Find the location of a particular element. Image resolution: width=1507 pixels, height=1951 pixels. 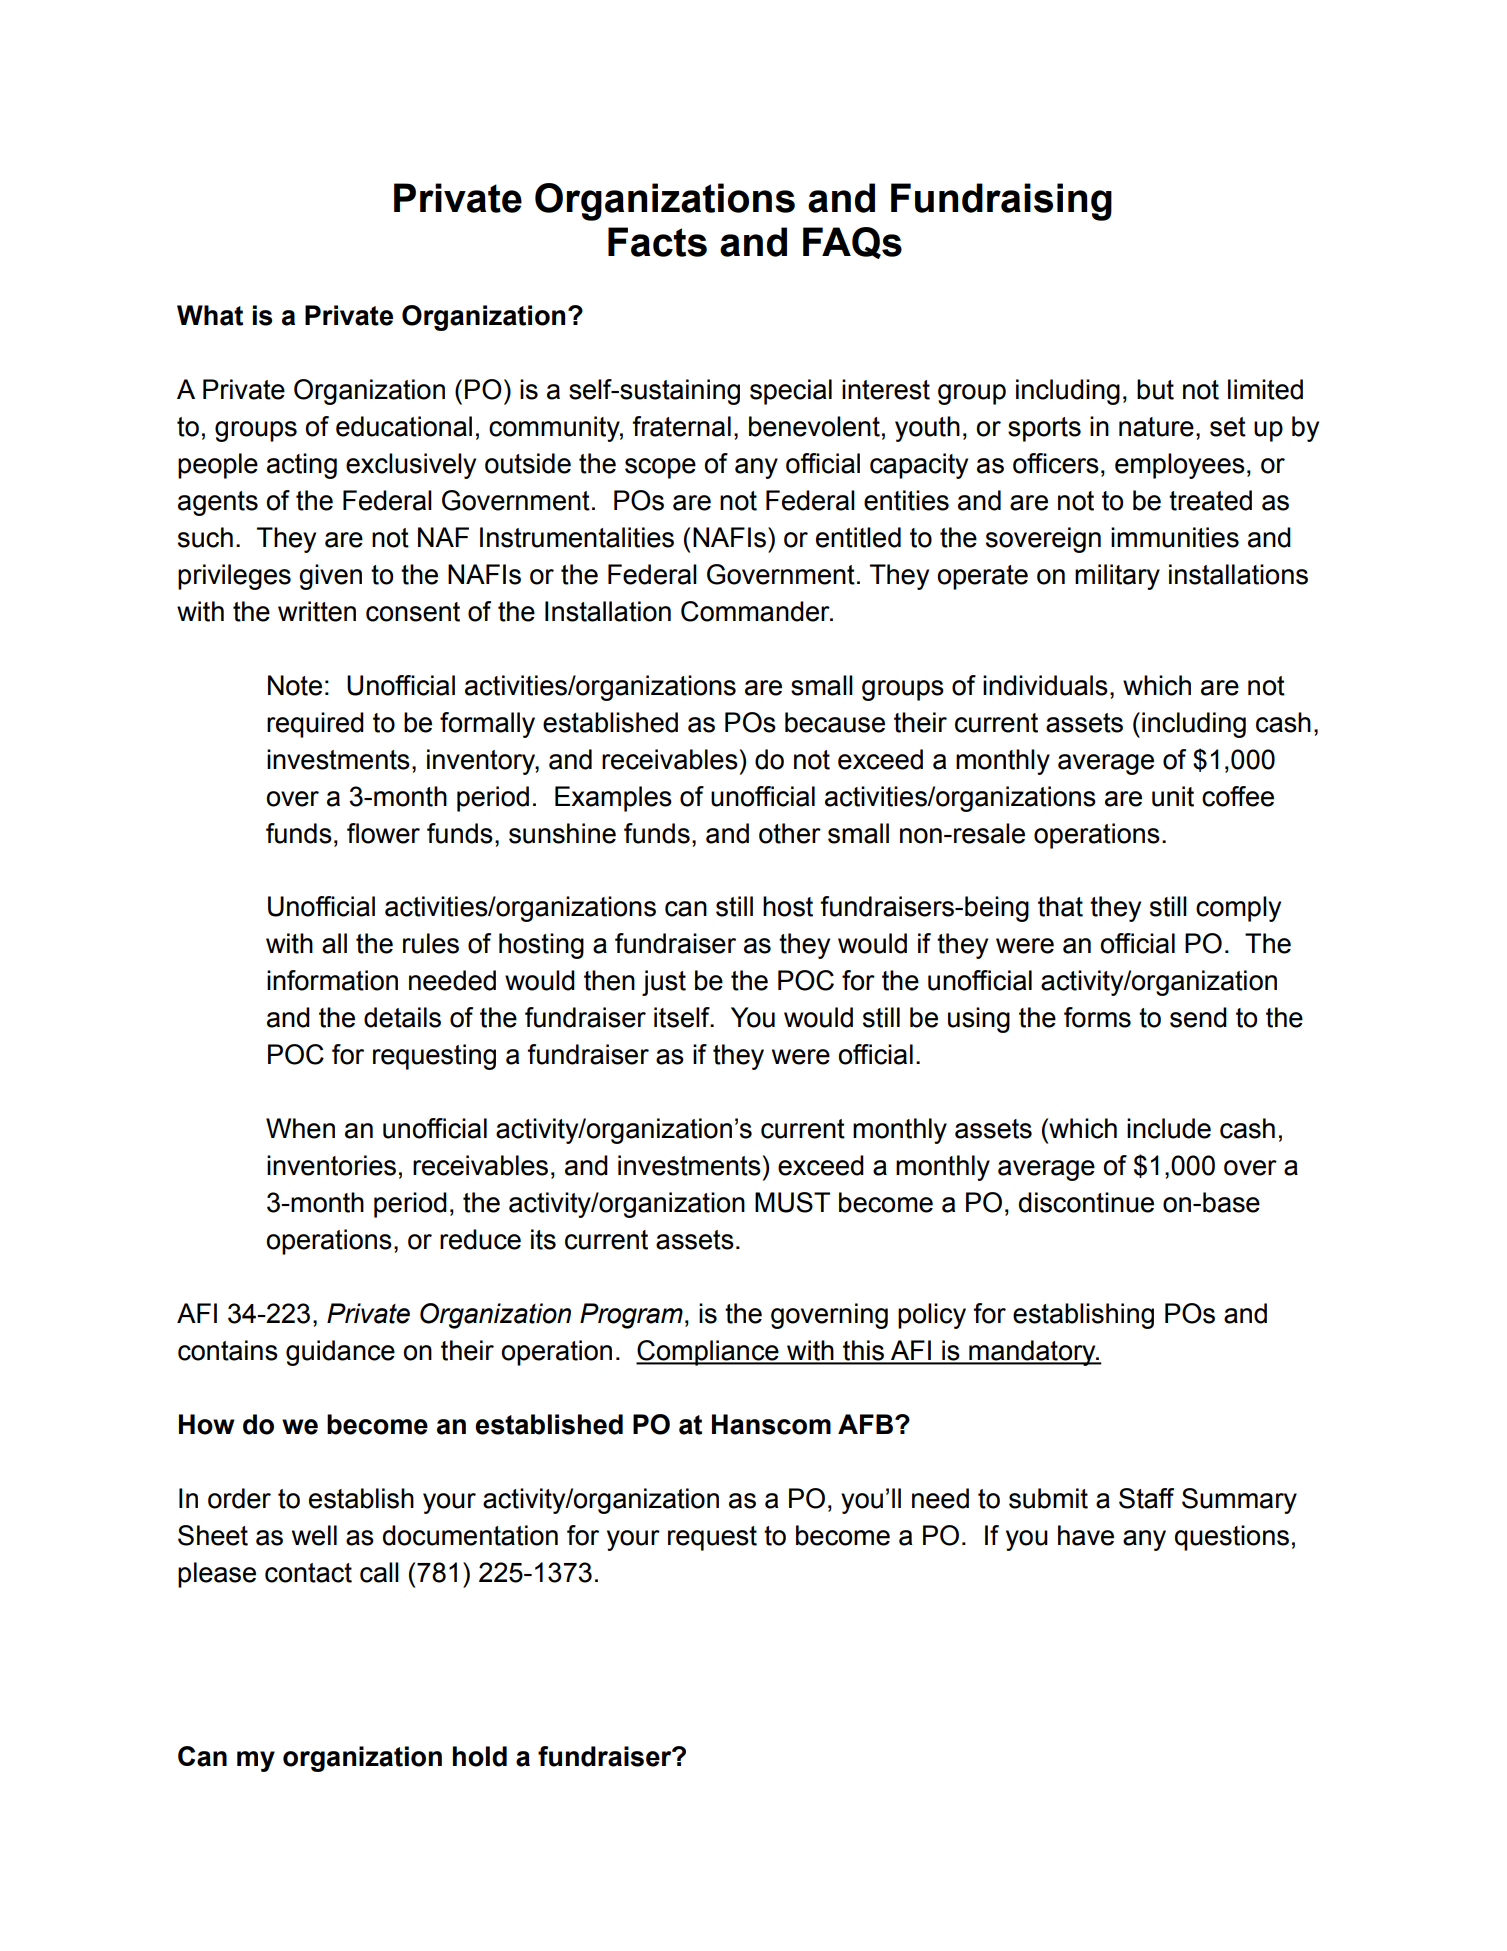

Fundraising is located at coordinates (1001, 202).
